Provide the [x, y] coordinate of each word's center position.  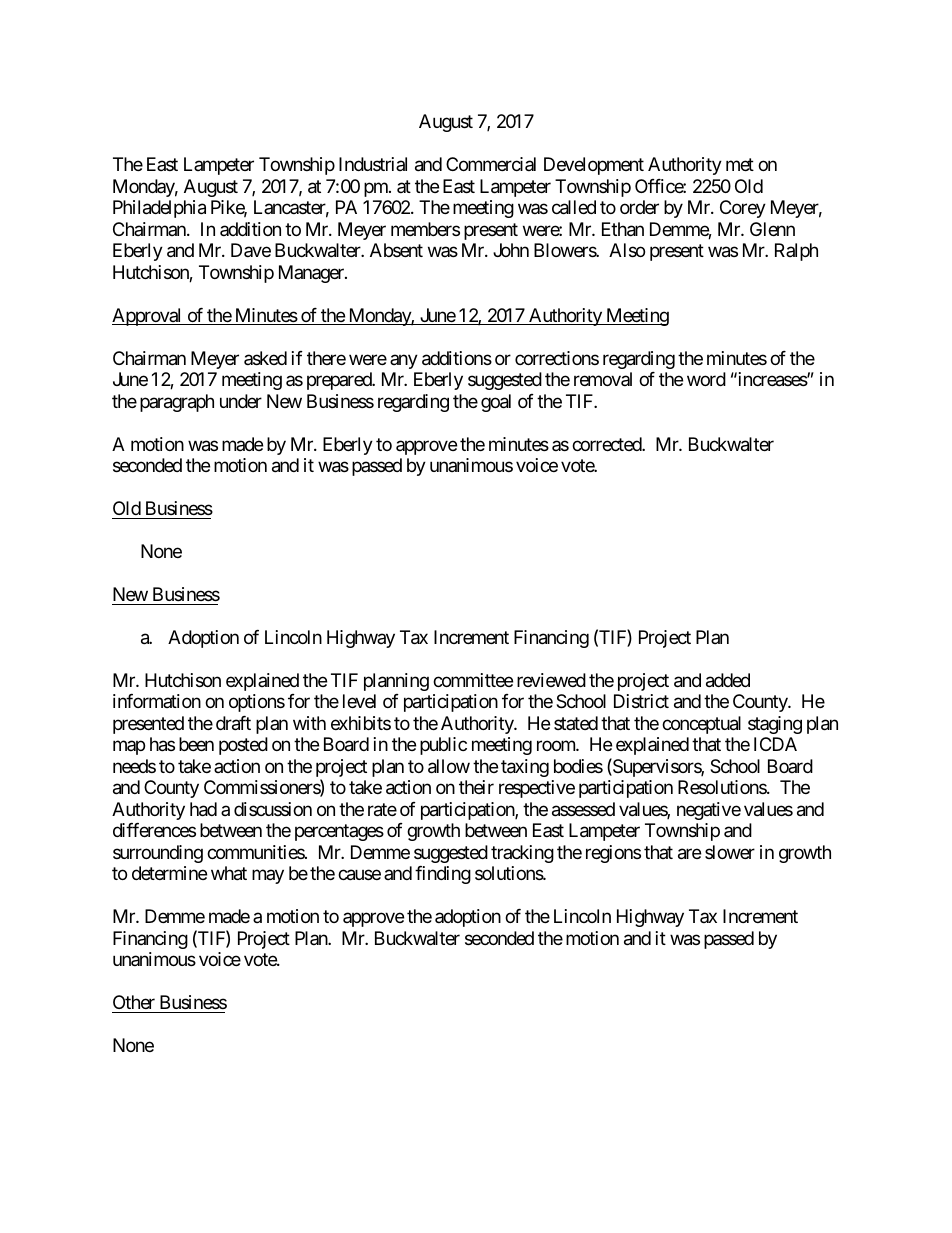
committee [473, 680]
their [476, 787]
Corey [743, 209]
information [157, 701]
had [203, 809]
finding [443, 875]
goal [496, 403]
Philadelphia [159, 209]
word [706, 379]
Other [134, 1002]
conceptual [701, 725]
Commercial [491, 164]
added [728, 680]
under [241, 401]
